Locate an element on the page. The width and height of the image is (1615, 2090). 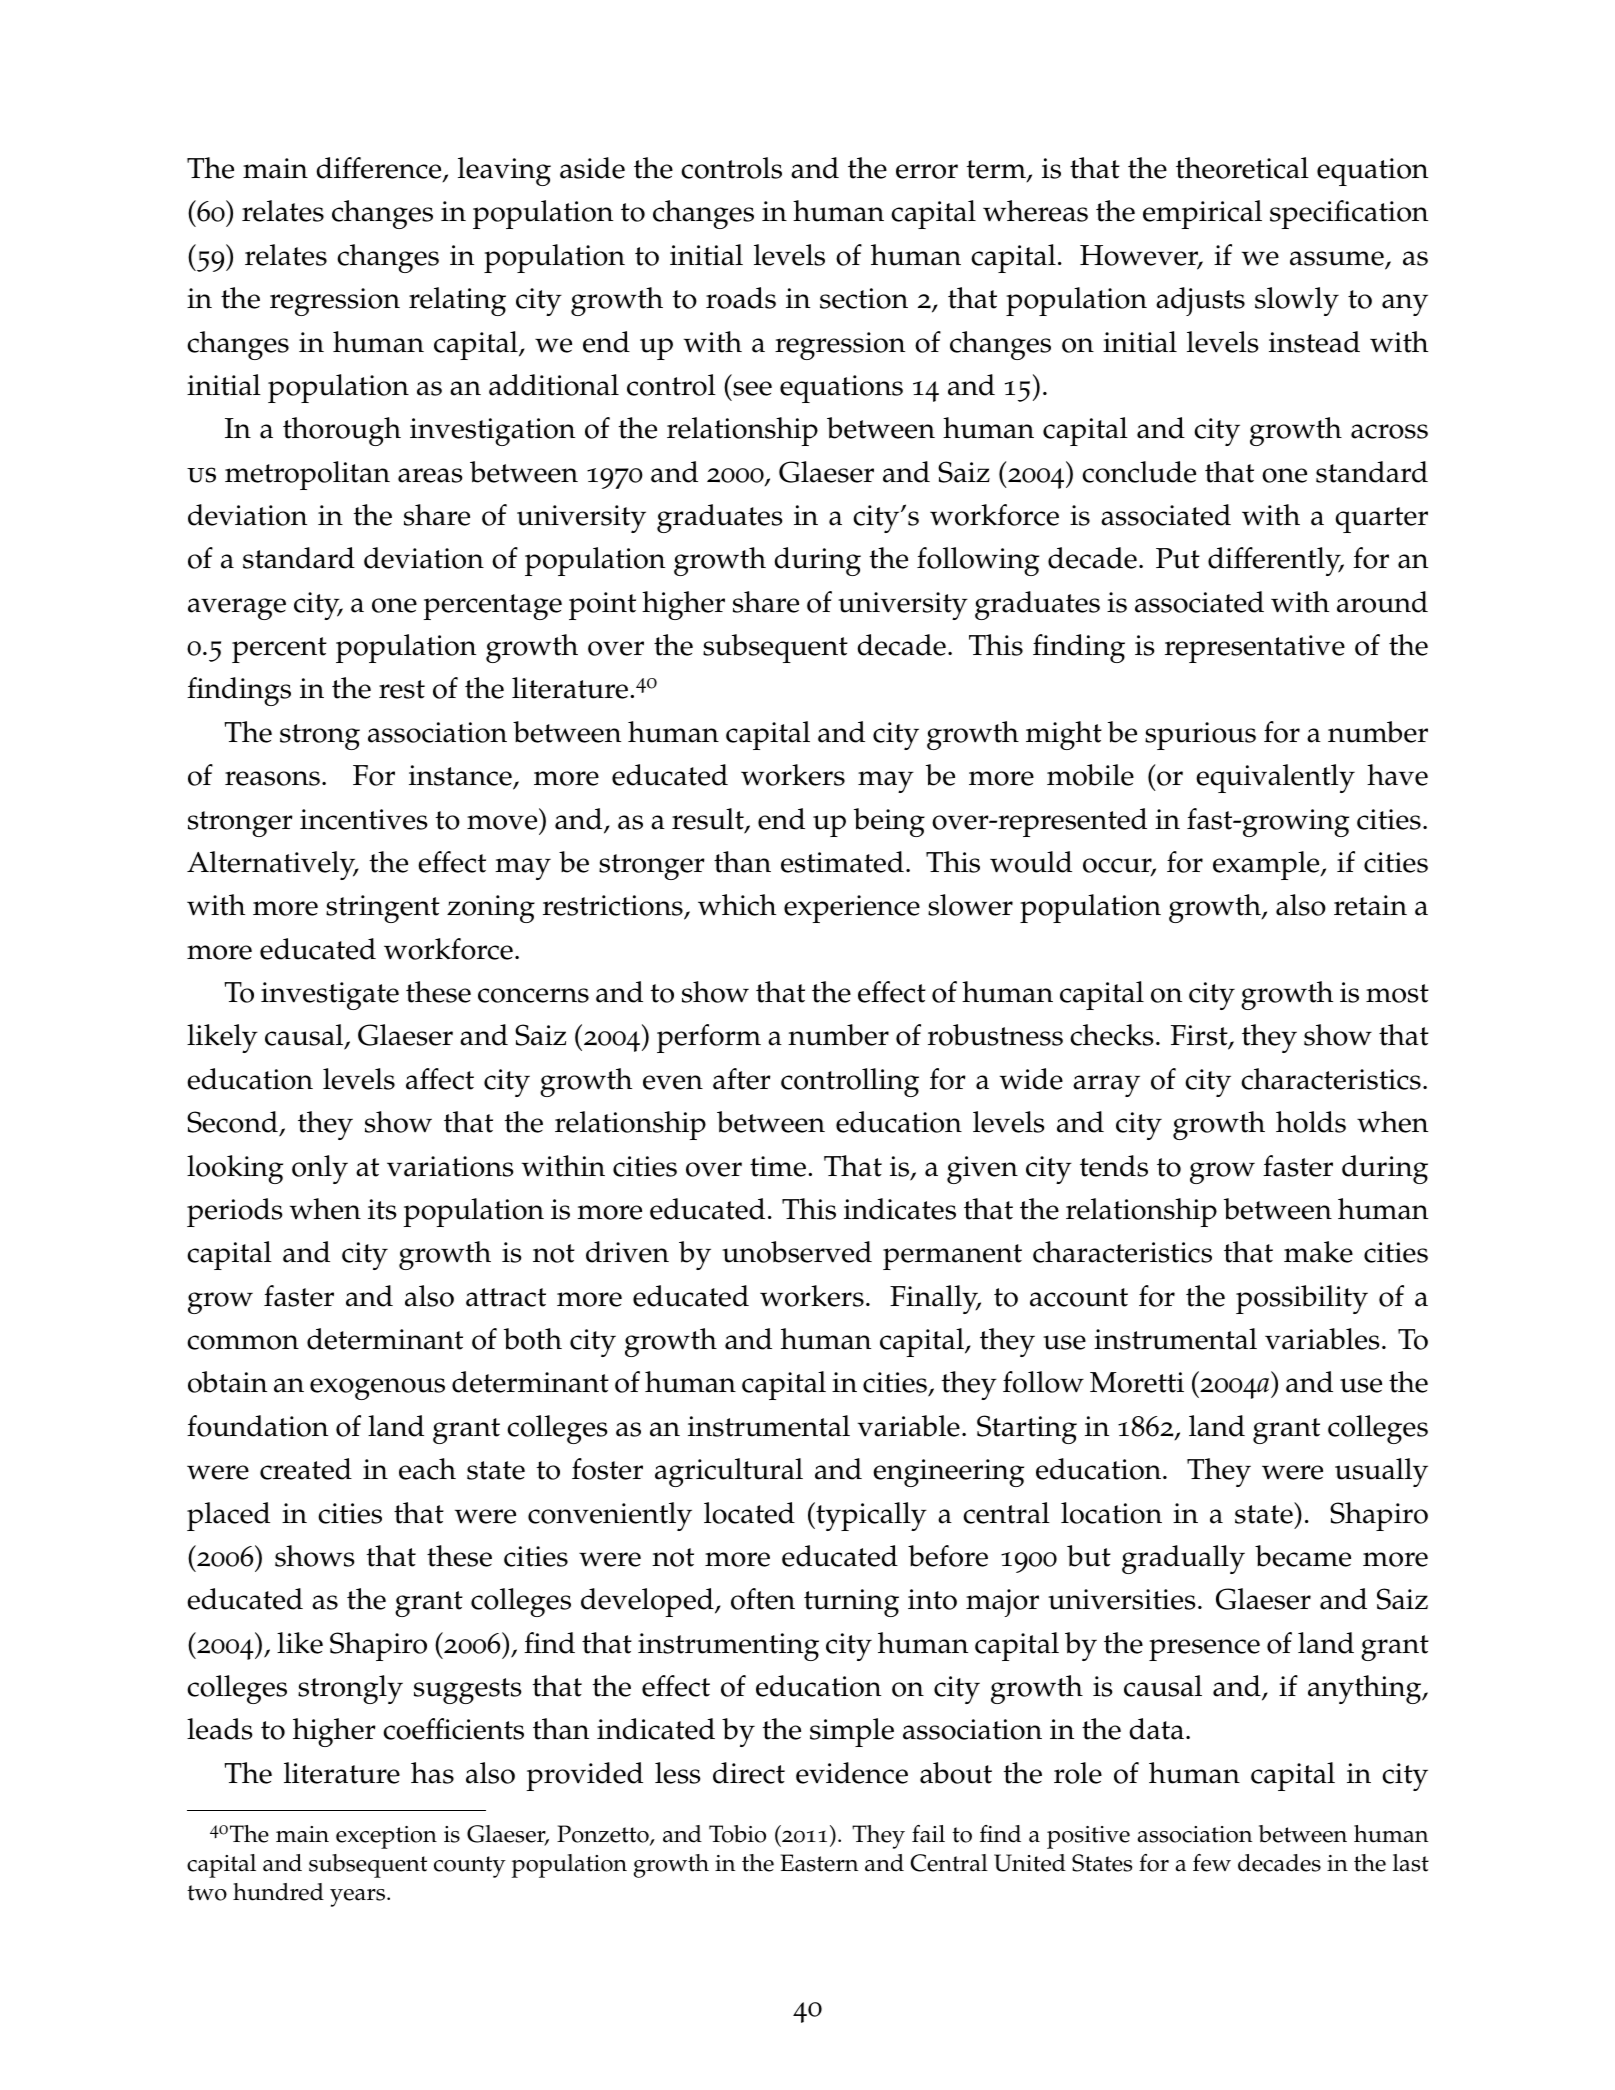
agricultural is located at coordinates (729, 1472).
